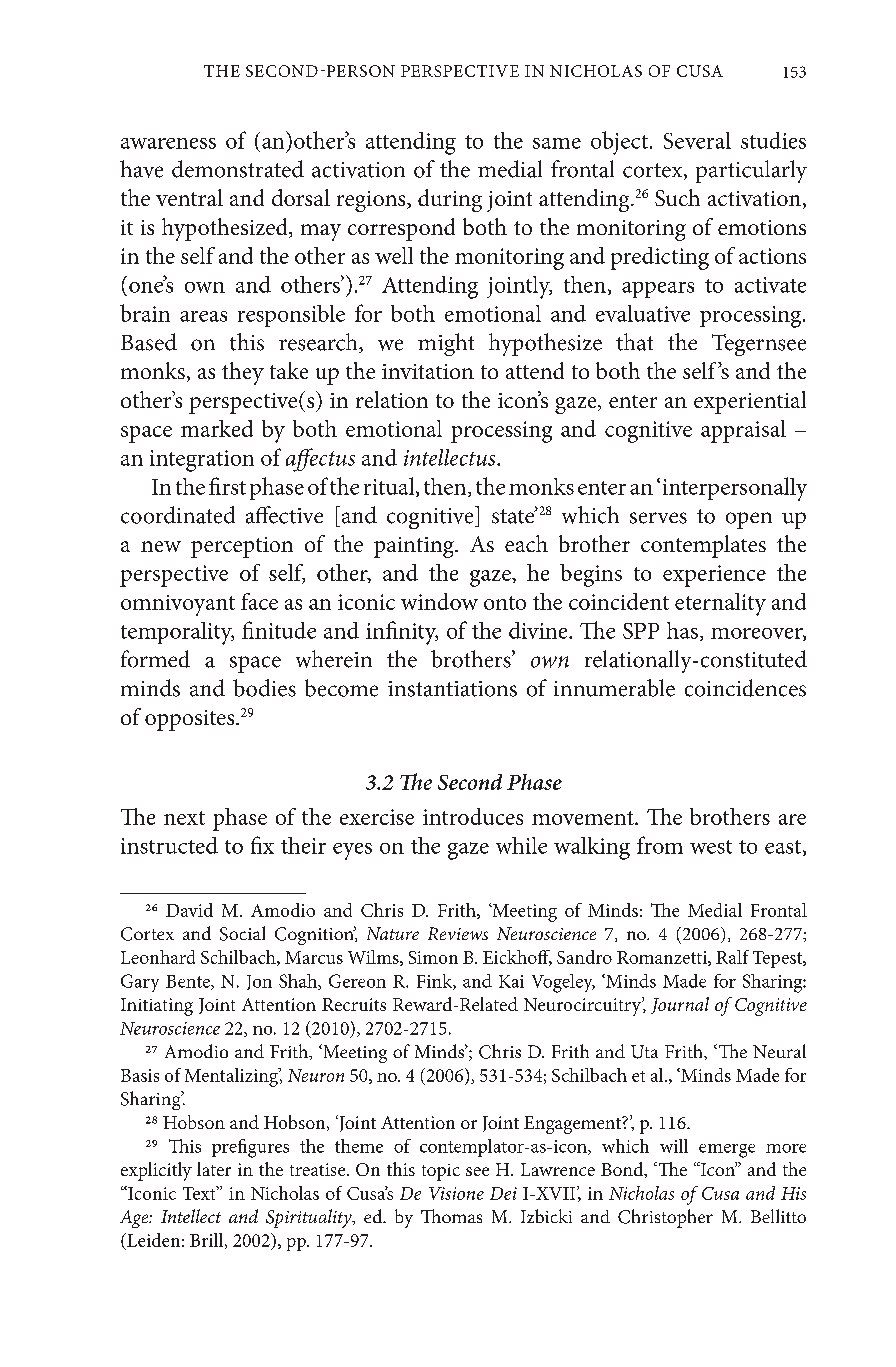 This screenshot has width=896, height=1367. Describe the element at coordinates (238, 169) in the screenshot. I see `demonstrated` at that location.
